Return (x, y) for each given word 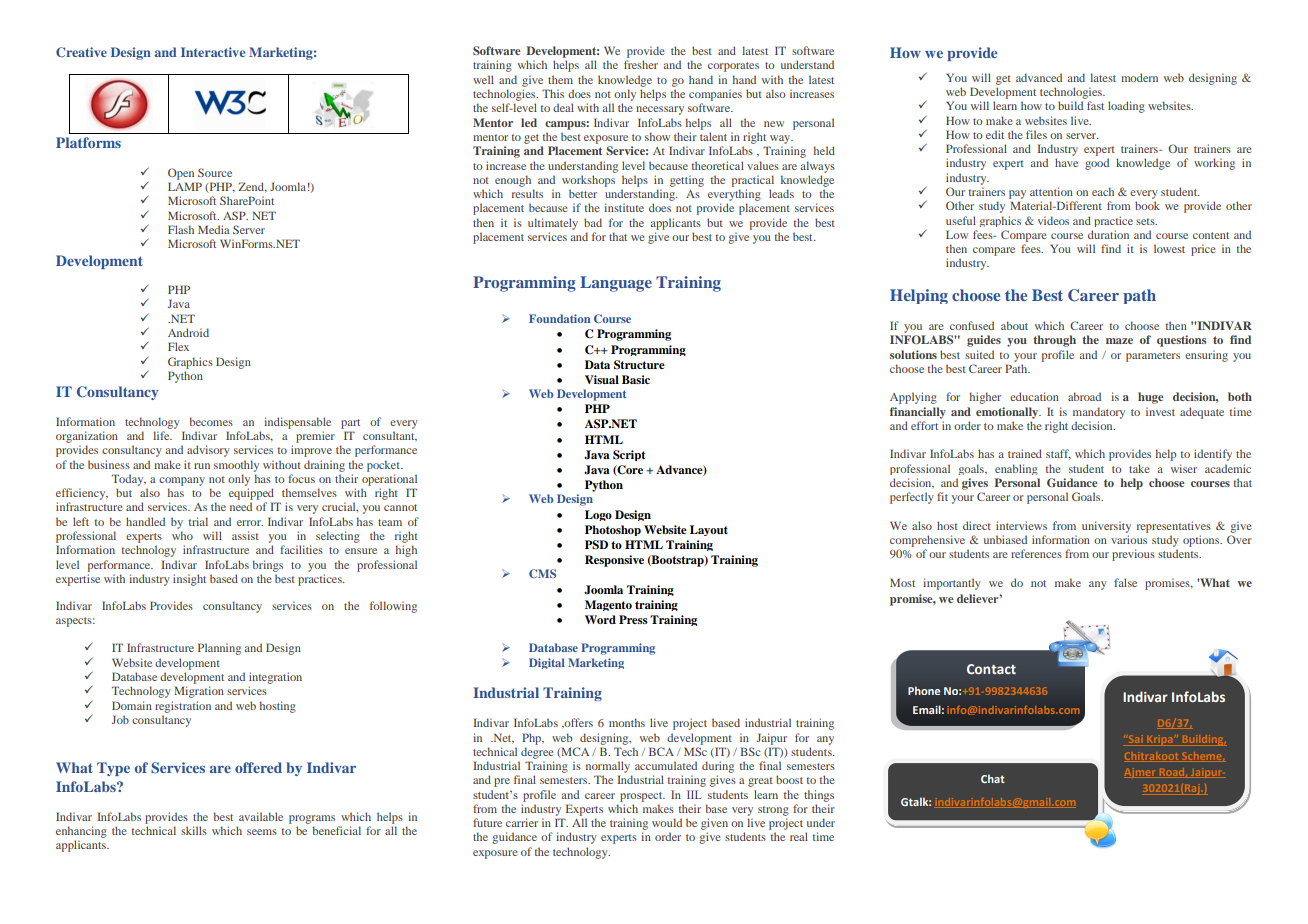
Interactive (213, 52)
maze (1119, 341)
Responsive (614, 561)
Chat (993, 778)
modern (1139, 77)
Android (188, 332)
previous (1133, 555)
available (261, 816)
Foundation (560, 318)
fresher (641, 64)
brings (268, 566)
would (667, 822)
